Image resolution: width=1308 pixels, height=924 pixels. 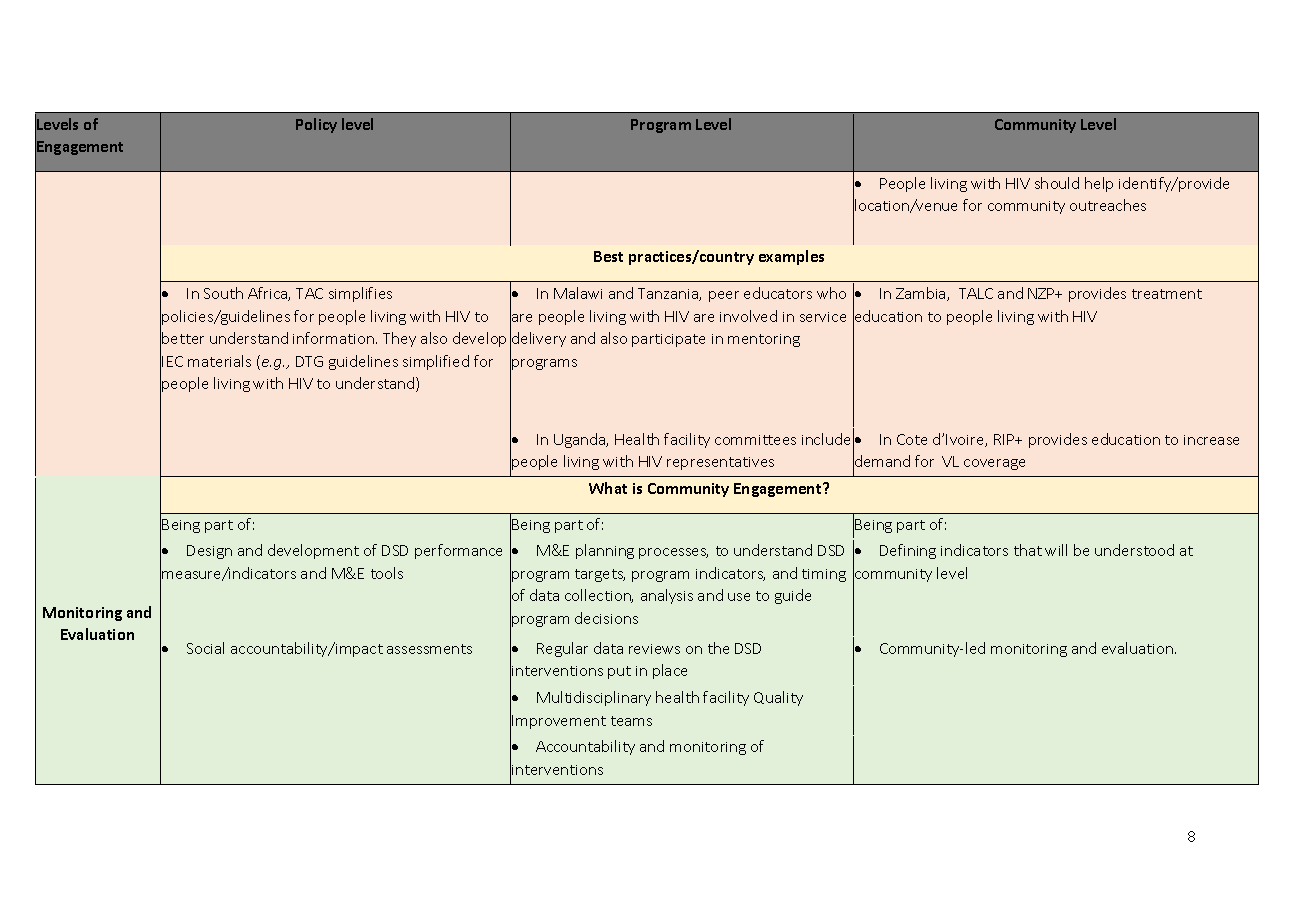 I want to click on Social, so click(x=205, y=648).
